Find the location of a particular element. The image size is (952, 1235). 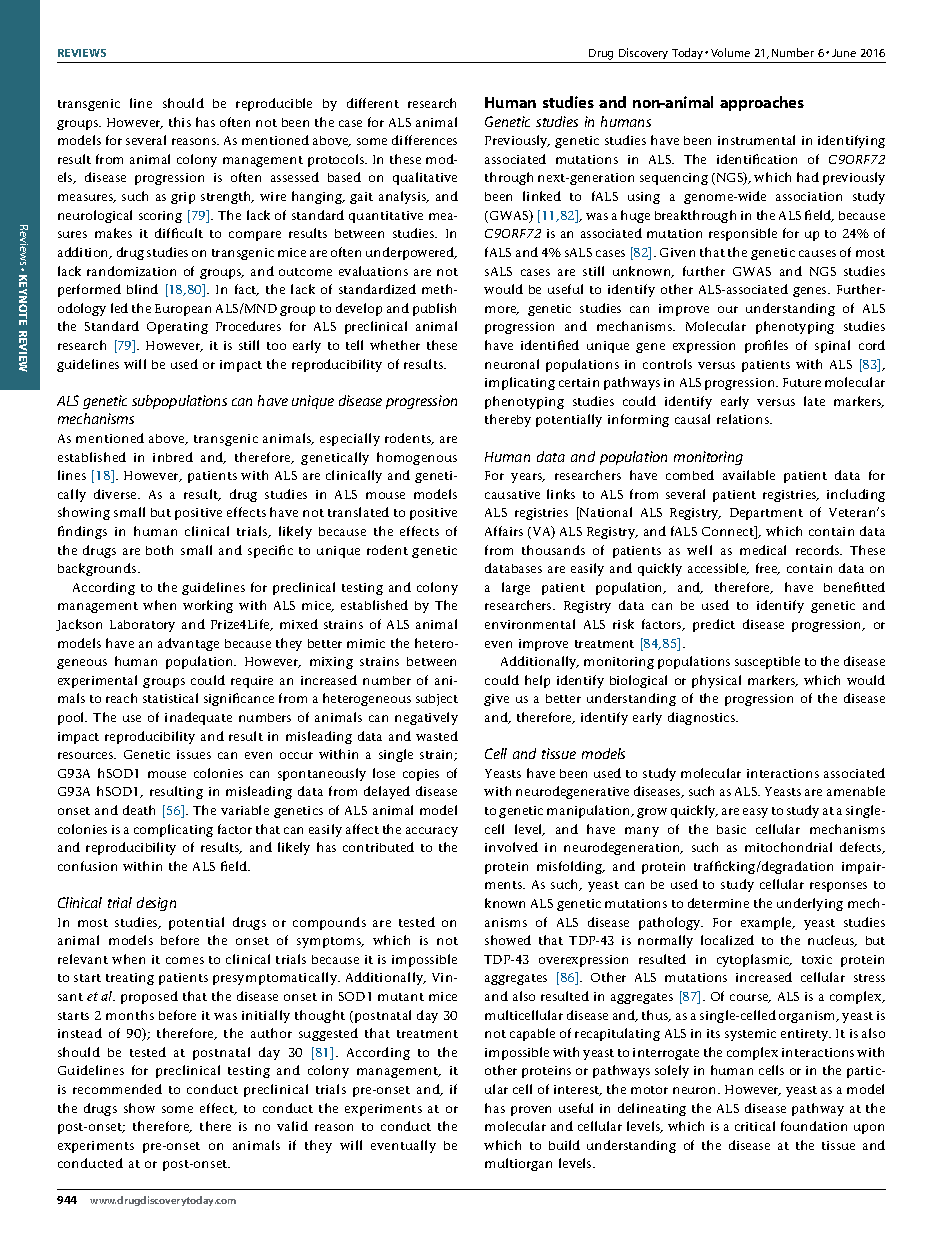

recommended is located at coordinates (117, 1089).
